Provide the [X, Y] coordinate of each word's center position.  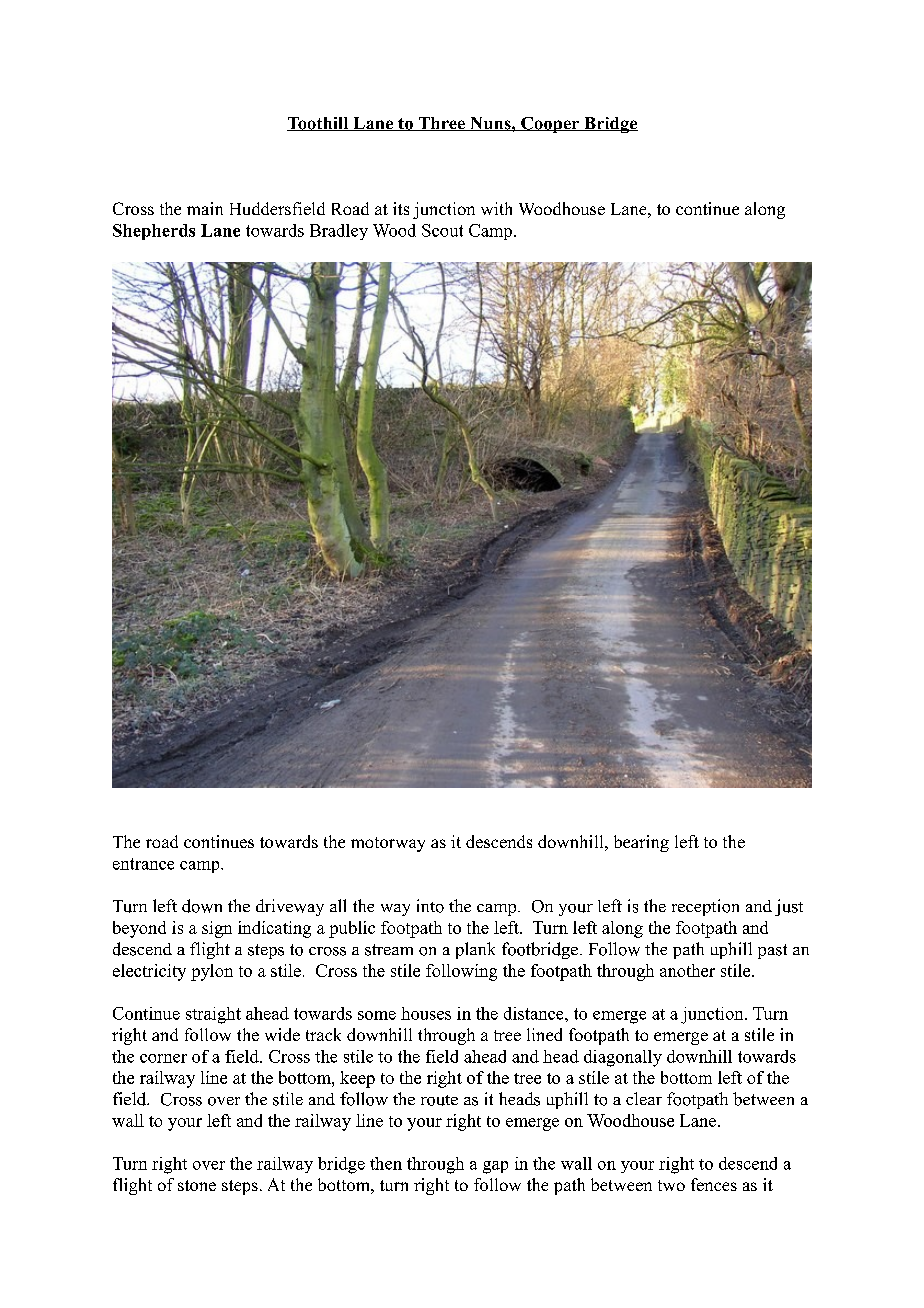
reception [705, 907]
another [687, 970]
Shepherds [154, 232]
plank [475, 950]
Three [441, 124]
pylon [212, 972]
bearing [641, 843]
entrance [143, 864]
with [496, 208]
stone [197, 1185]
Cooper [550, 125]
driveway [290, 907]
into [430, 906]
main [205, 208]
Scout [442, 230]
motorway [388, 844]
